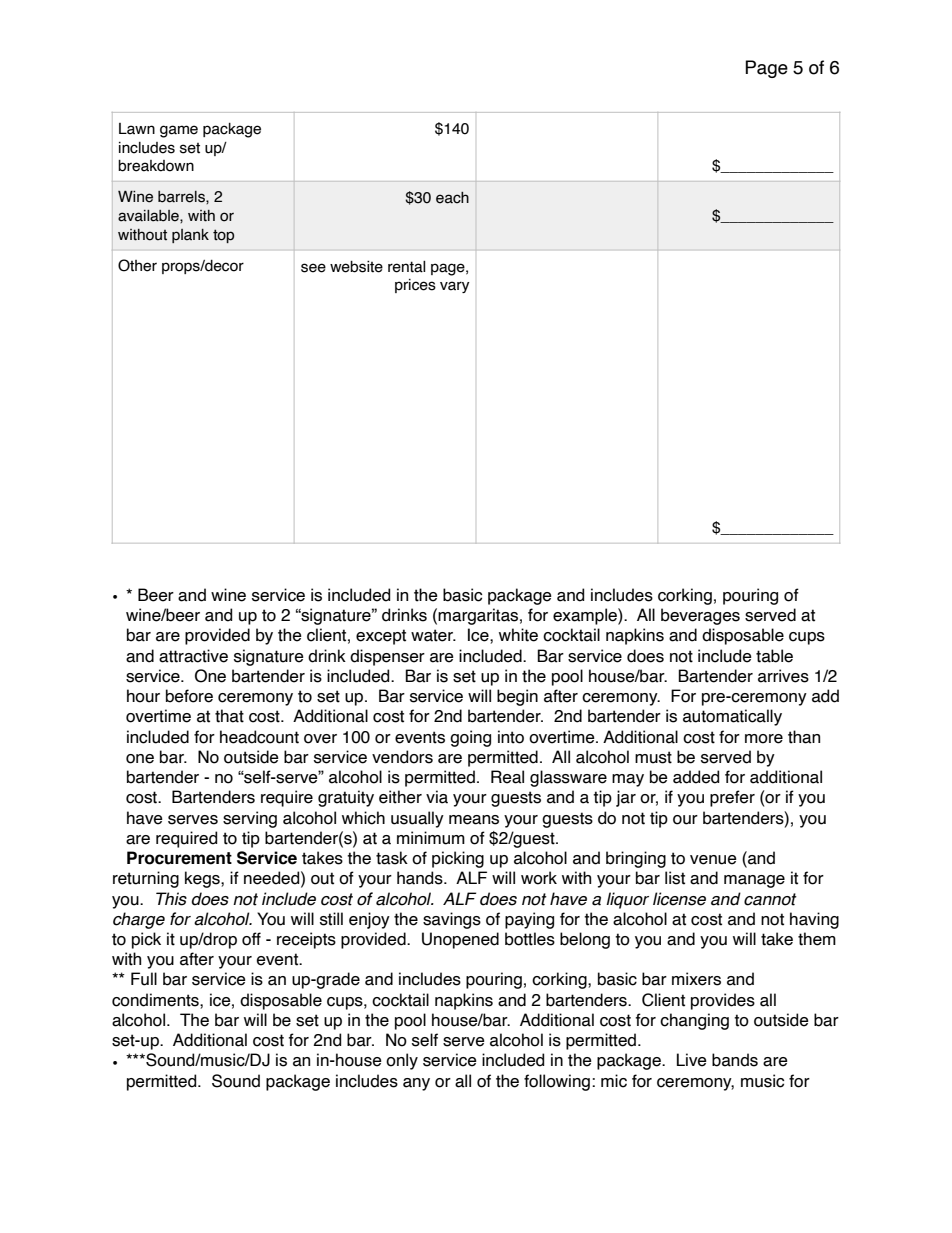 This screenshot has height=1233, width=952. I want to click on attractive, so click(193, 656).
